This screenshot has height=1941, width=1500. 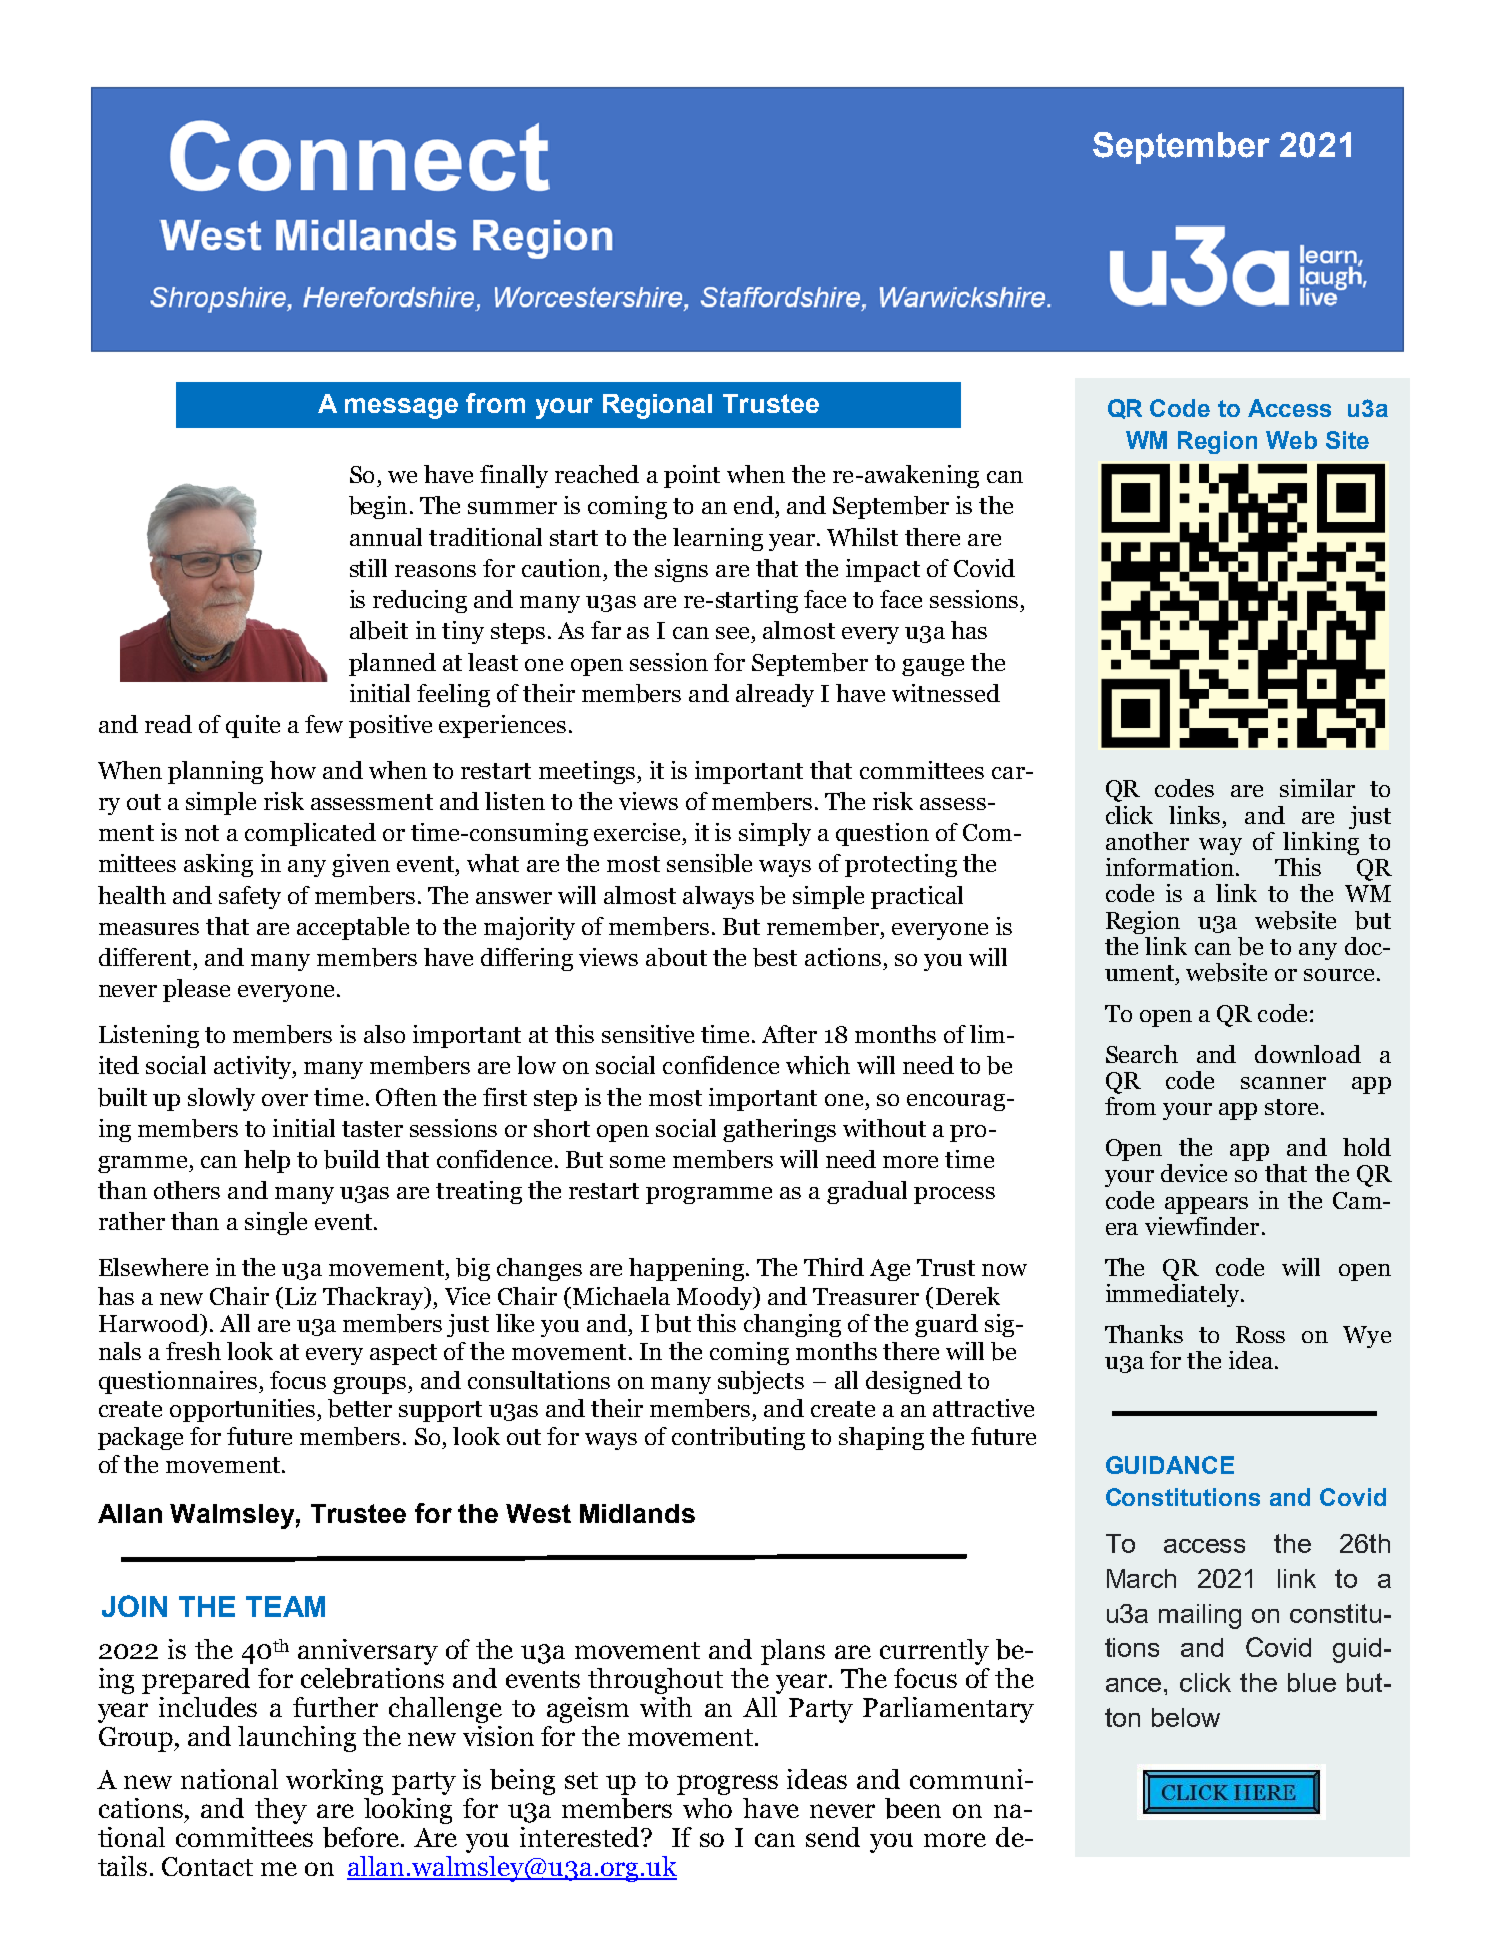 What do you see at coordinates (727, 1785) in the screenshot?
I see `progress` at bounding box center [727, 1785].
